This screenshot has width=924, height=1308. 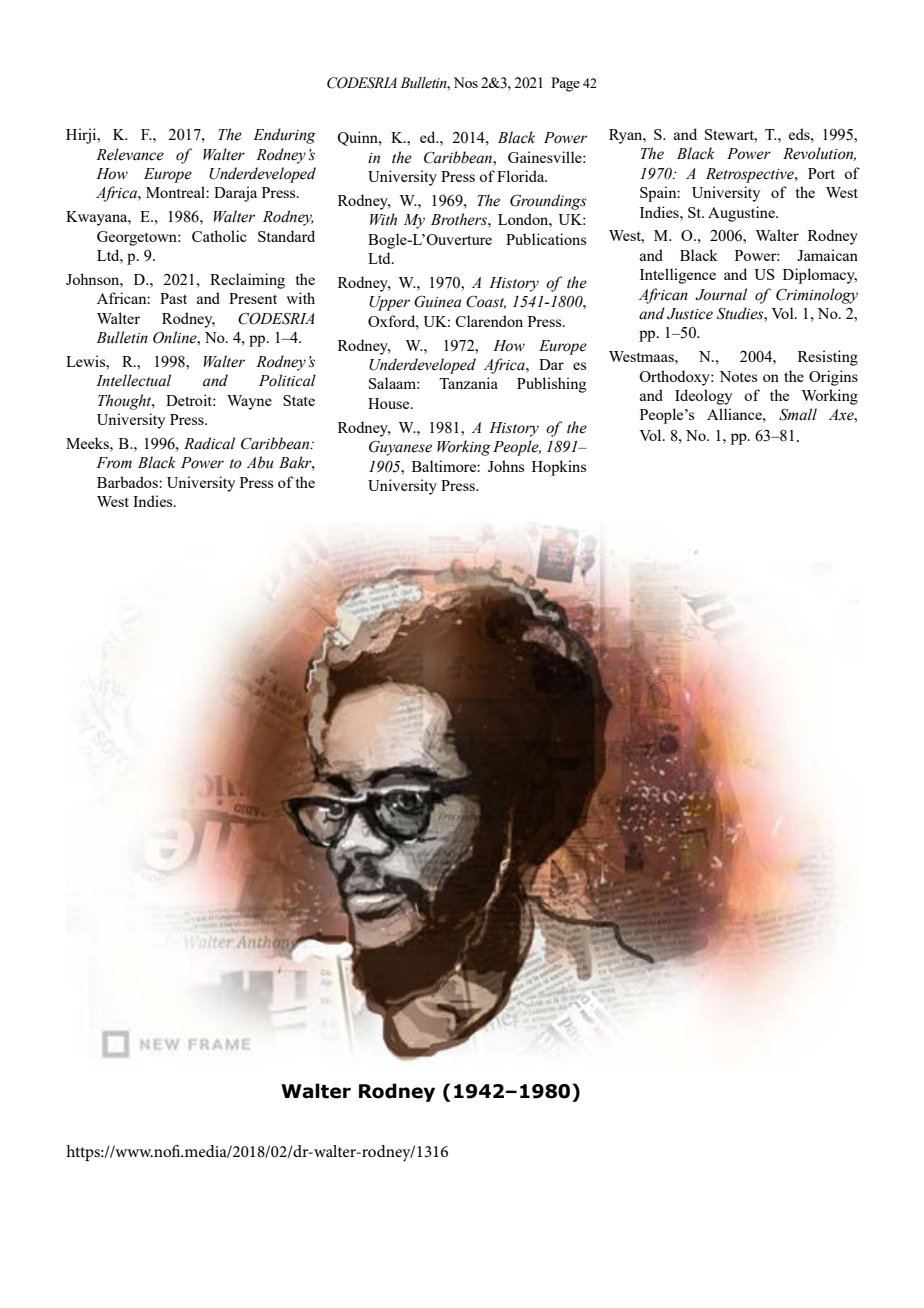 I want to click on Florida, so click(x=522, y=176).
